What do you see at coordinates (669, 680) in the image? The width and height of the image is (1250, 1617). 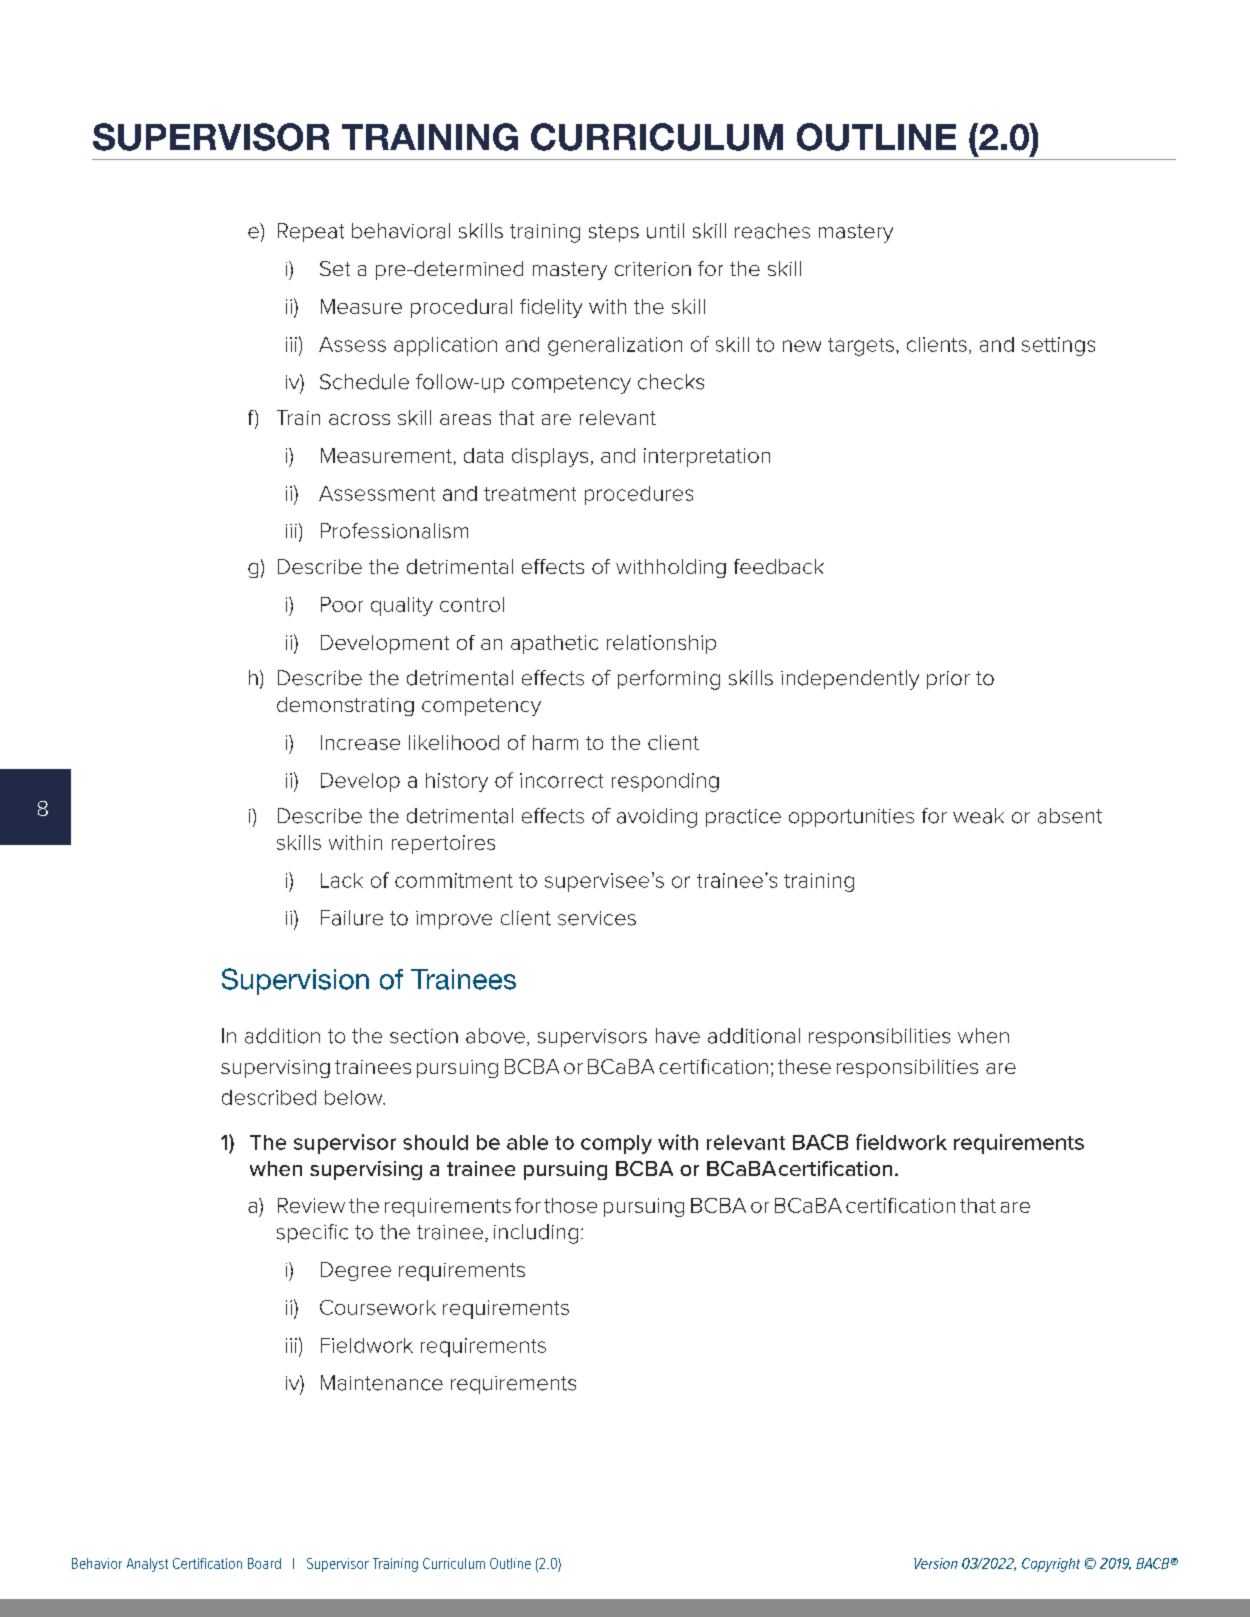 I see `performing` at bounding box center [669, 680].
